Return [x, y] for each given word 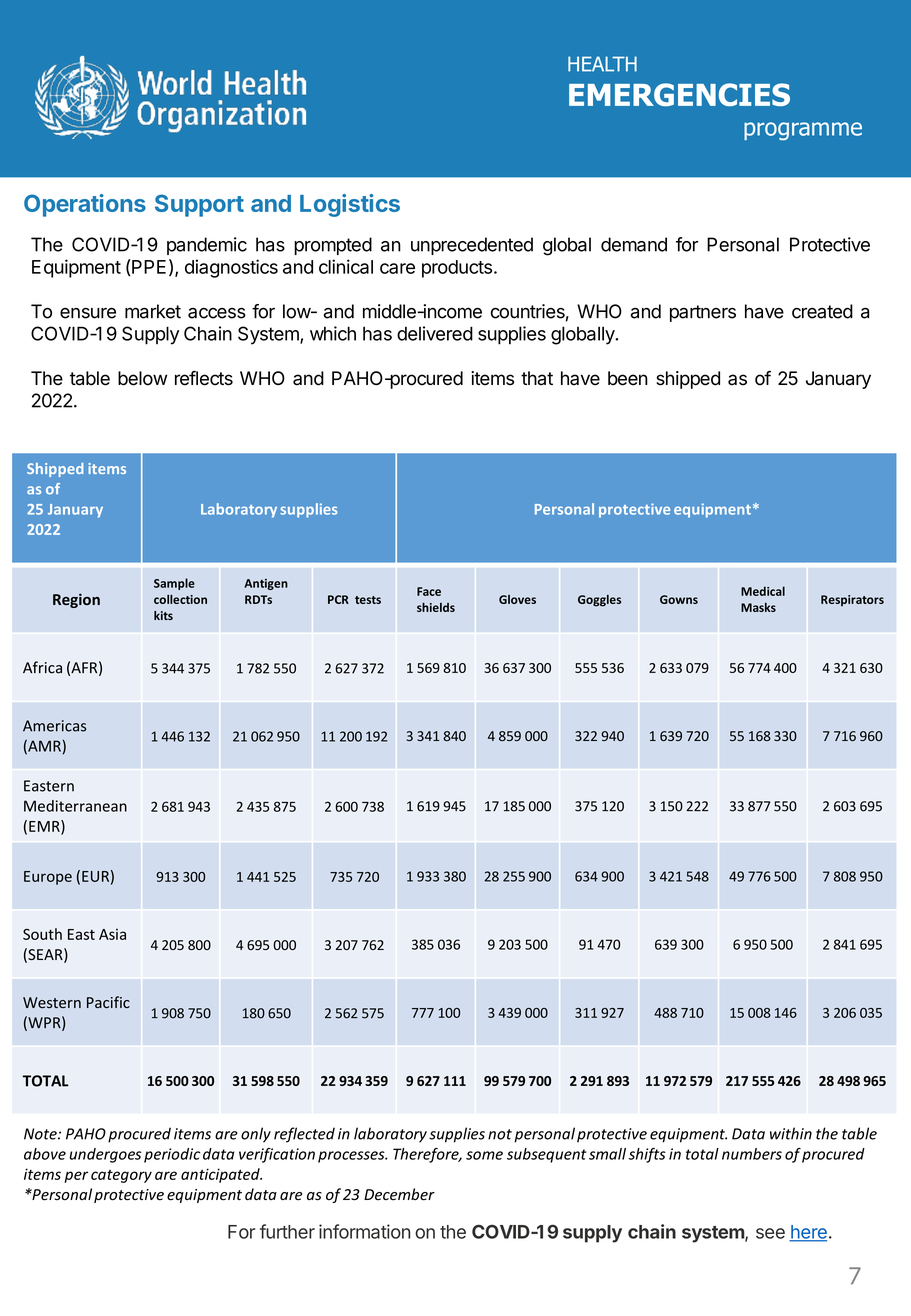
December [399, 1194]
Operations [85, 205]
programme [803, 131]
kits [163, 615]
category [121, 1176]
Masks [758, 607]
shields [436, 607]
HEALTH [602, 64]
